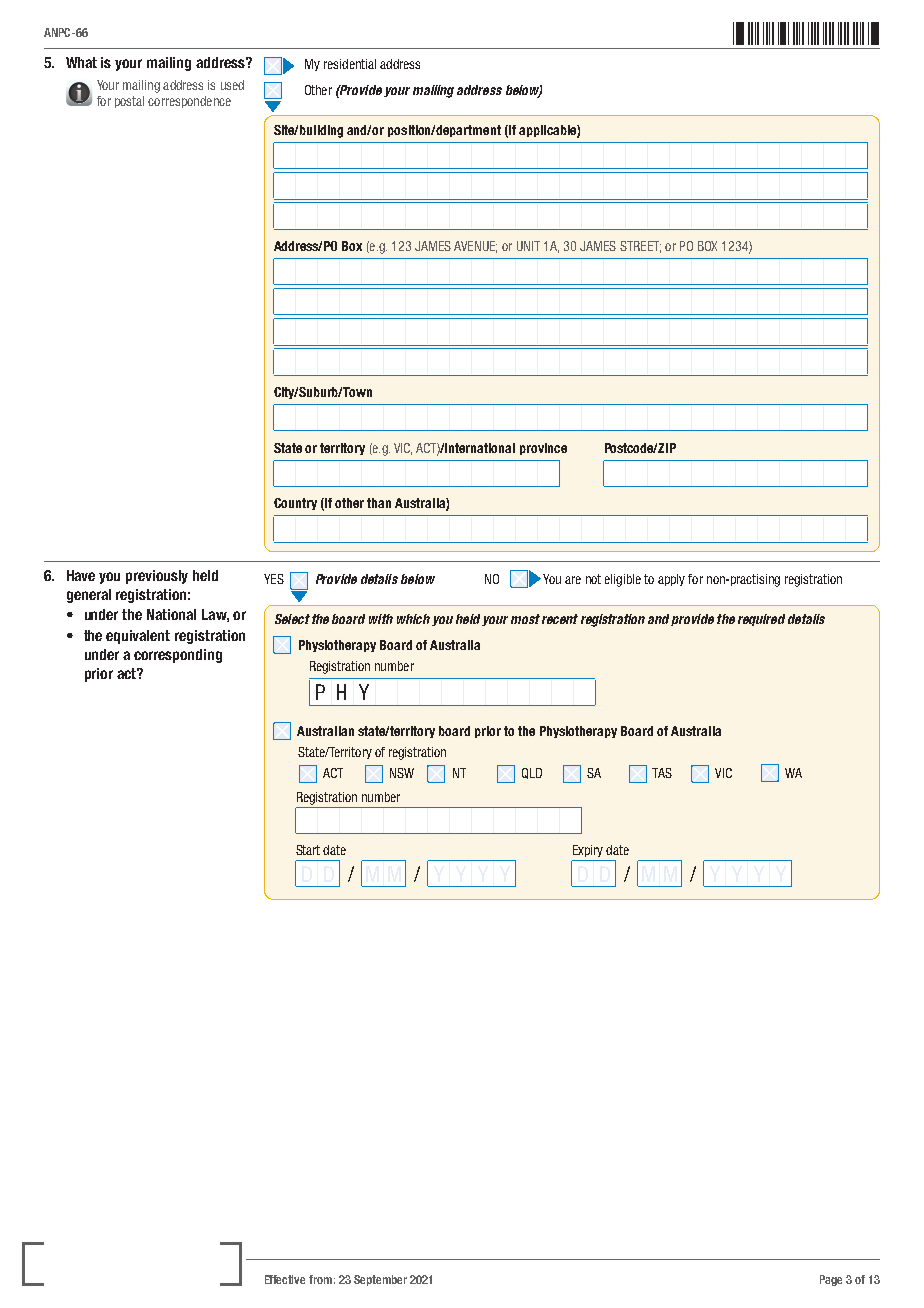 The height and width of the screenshot is (1308, 924). What do you see at coordinates (285, 1279) in the screenshot?
I see `Effective` at bounding box center [285, 1279].
